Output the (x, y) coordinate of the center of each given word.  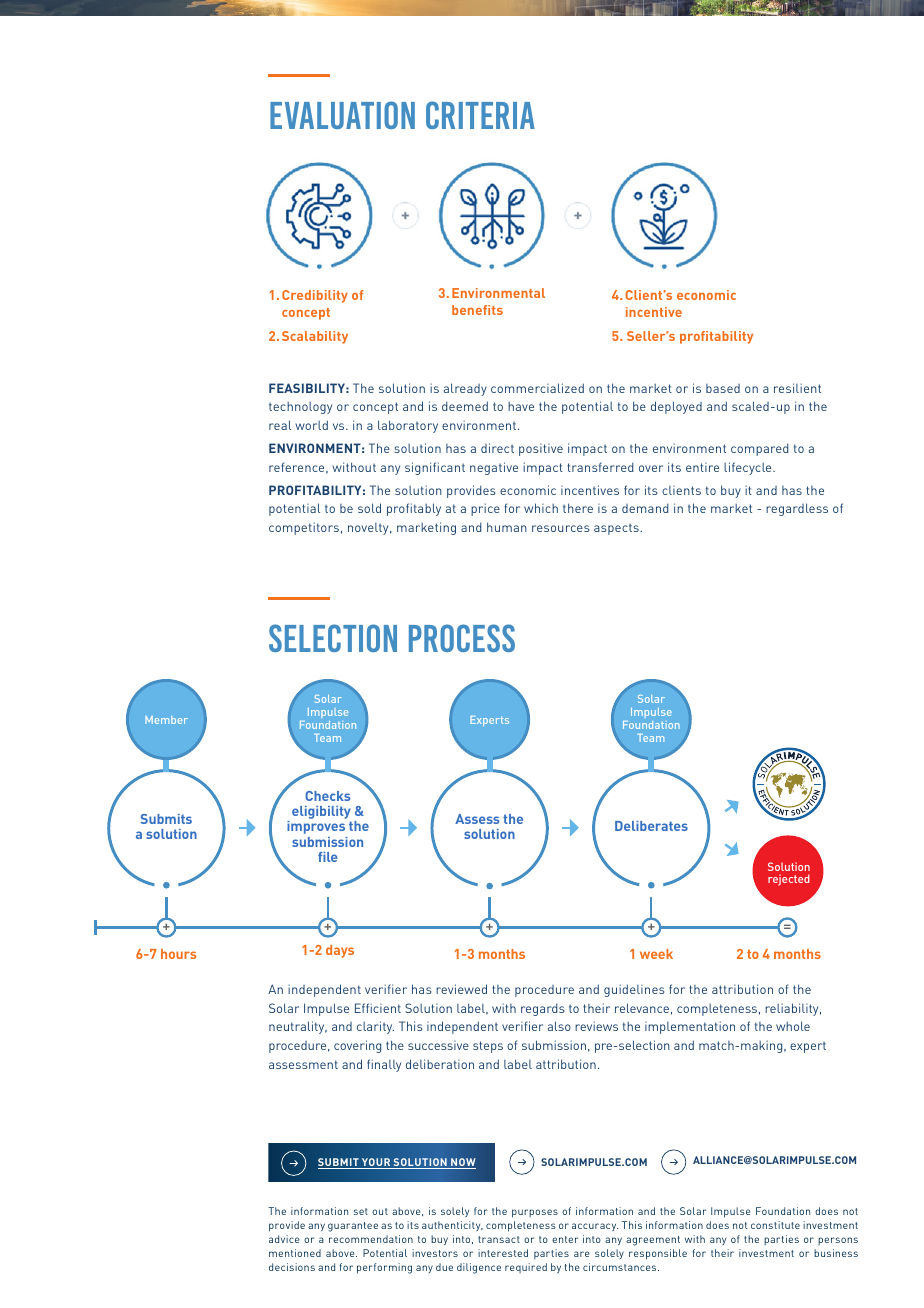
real (280, 425)
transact (499, 1239)
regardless (797, 509)
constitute (775, 1225)
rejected (789, 880)
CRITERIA (480, 115)
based (723, 388)
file (327, 857)
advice (284, 1239)
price (485, 509)
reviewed (461, 989)
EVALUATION (342, 115)
